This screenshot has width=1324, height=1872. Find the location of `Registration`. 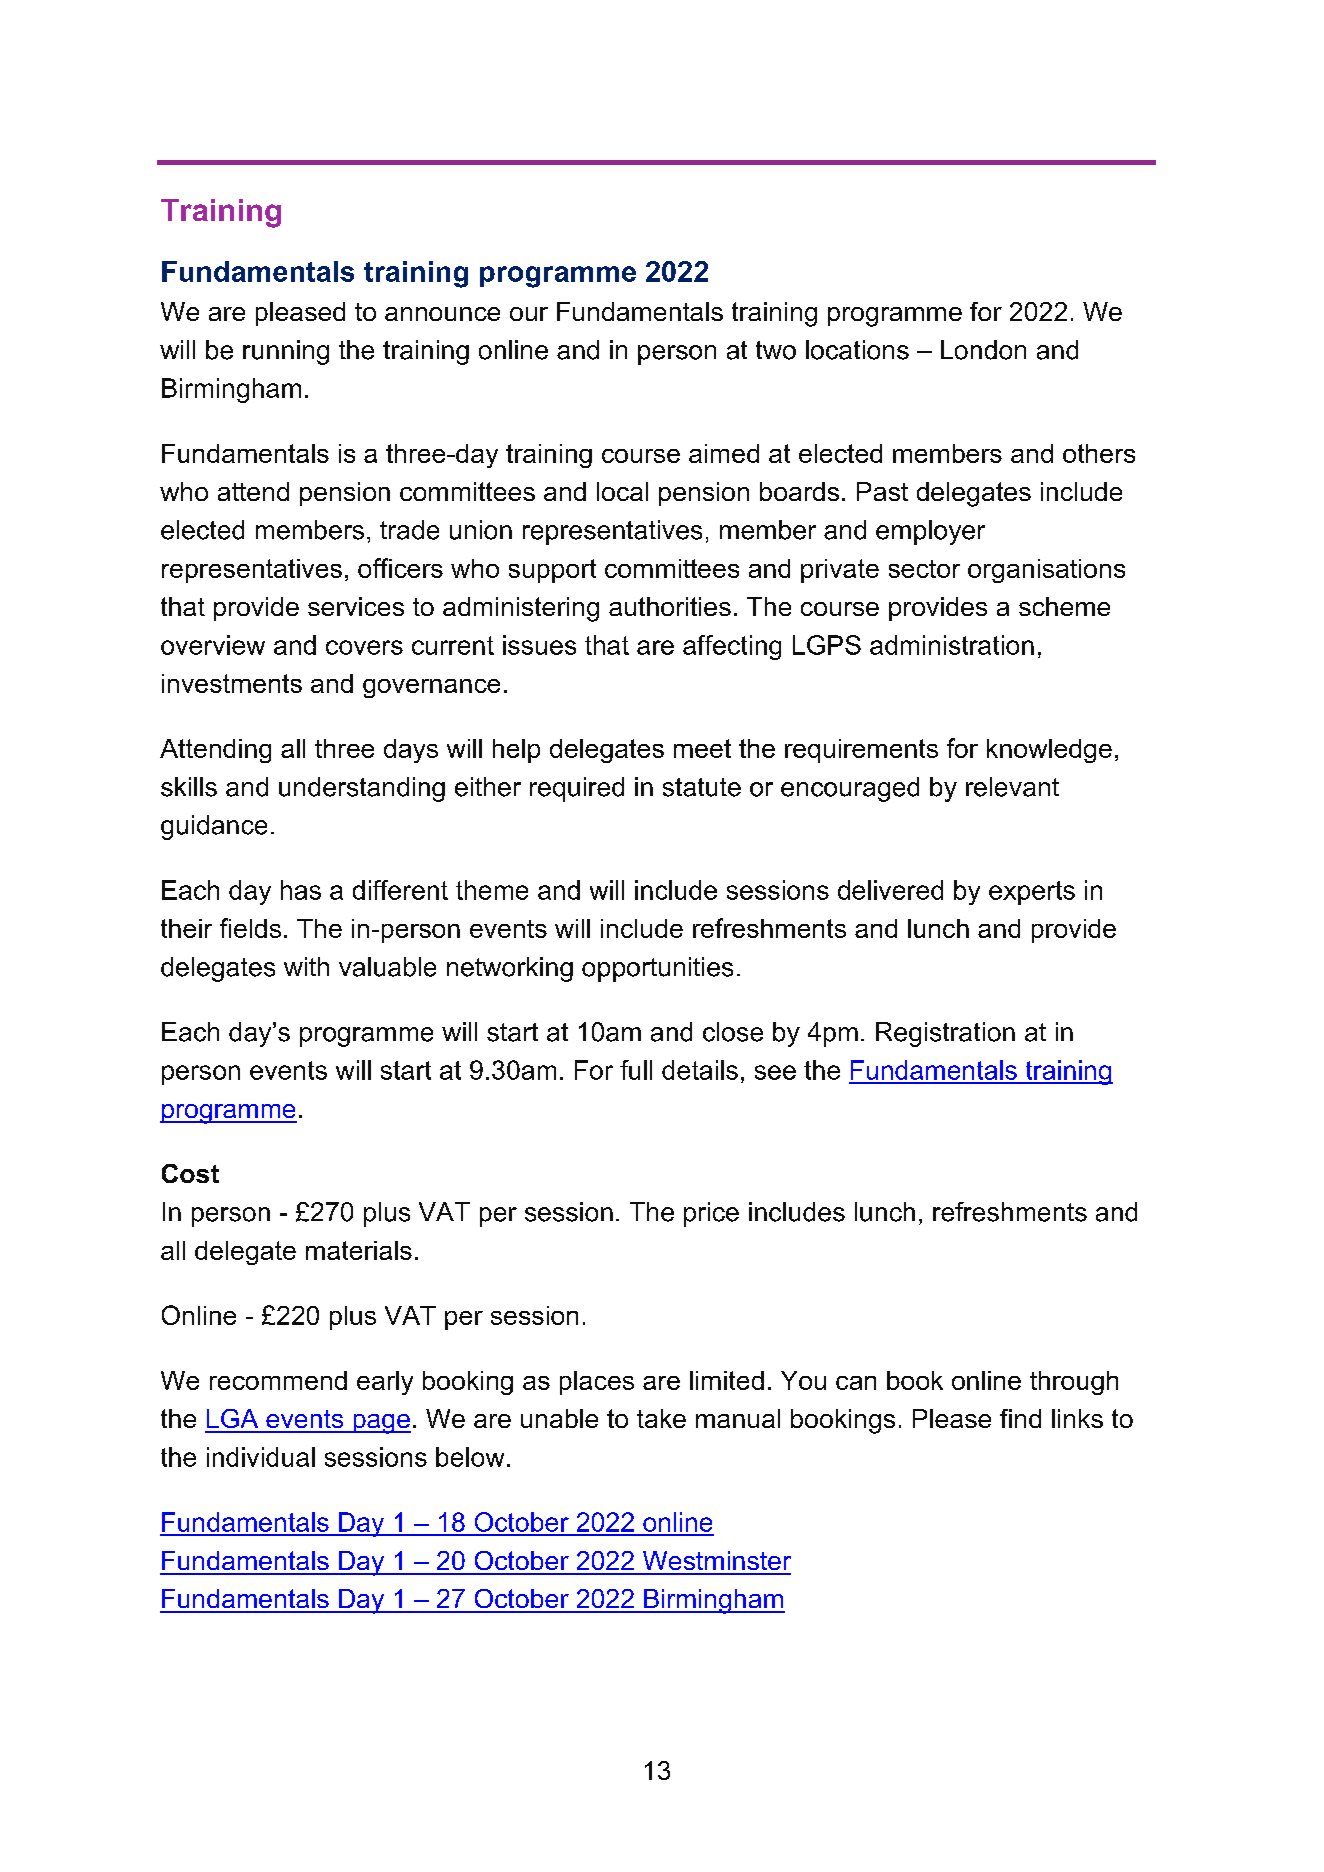

Registration is located at coordinates (945, 1034).
